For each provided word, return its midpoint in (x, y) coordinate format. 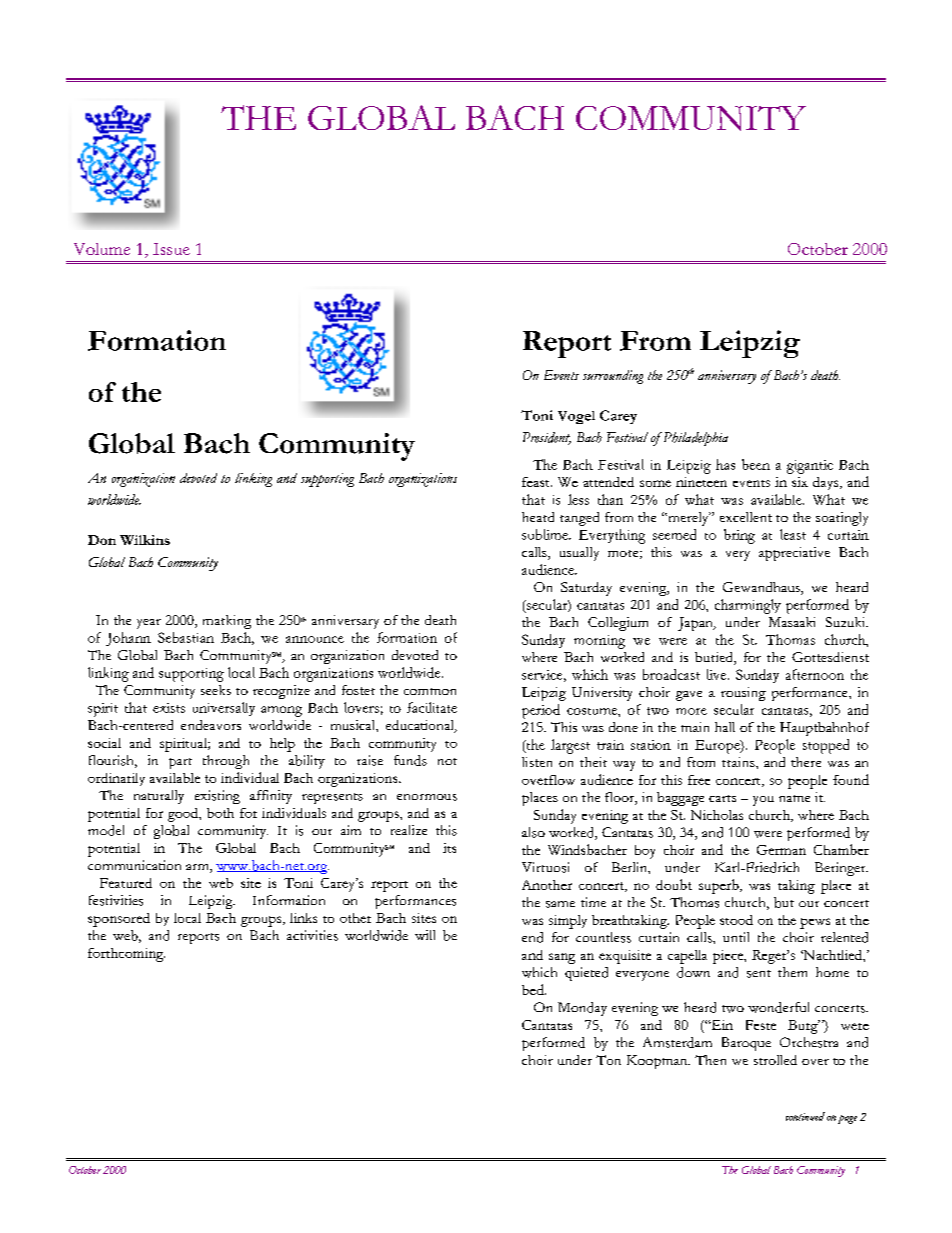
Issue (171, 249)
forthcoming (126, 955)
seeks (216, 690)
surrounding (613, 377)
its (449, 848)
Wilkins (145, 540)
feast (537, 482)
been (756, 464)
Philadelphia (694, 439)
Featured (126, 883)
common (430, 691)
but (784, 902)
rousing (743, 694)
